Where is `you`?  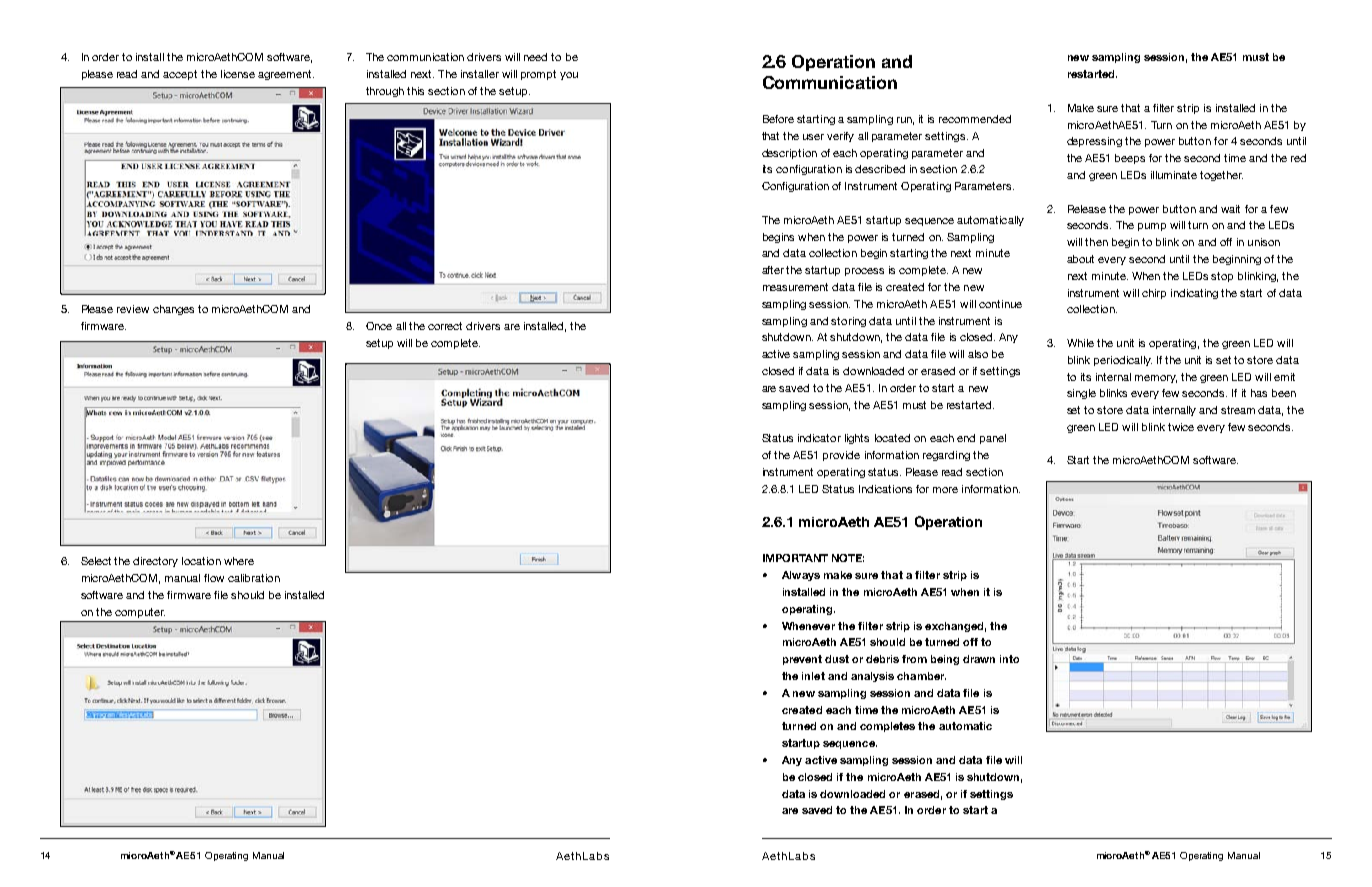
you is located at coordinates (569, 76).
